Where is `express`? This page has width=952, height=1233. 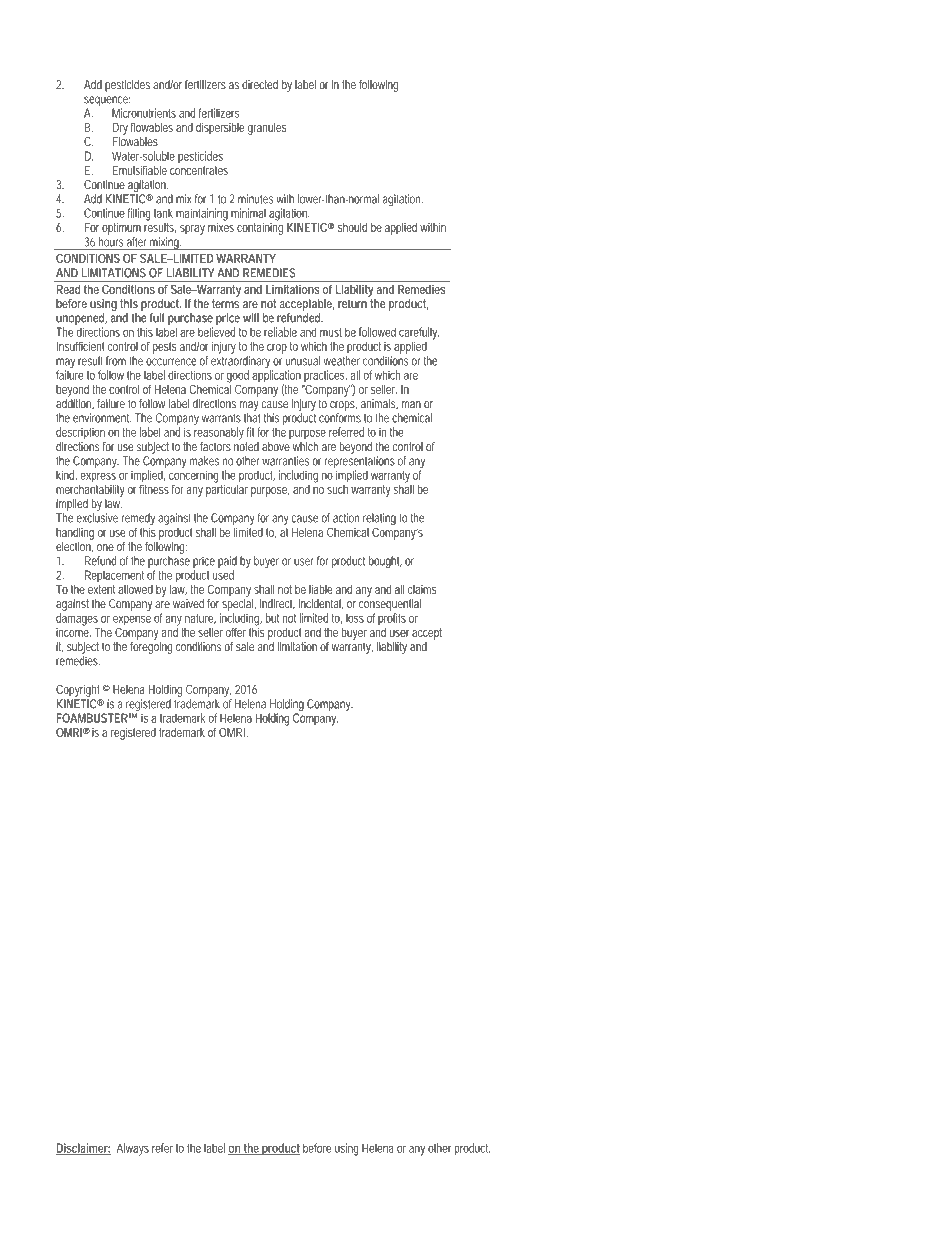 express is located at coordinates (98, 477).
